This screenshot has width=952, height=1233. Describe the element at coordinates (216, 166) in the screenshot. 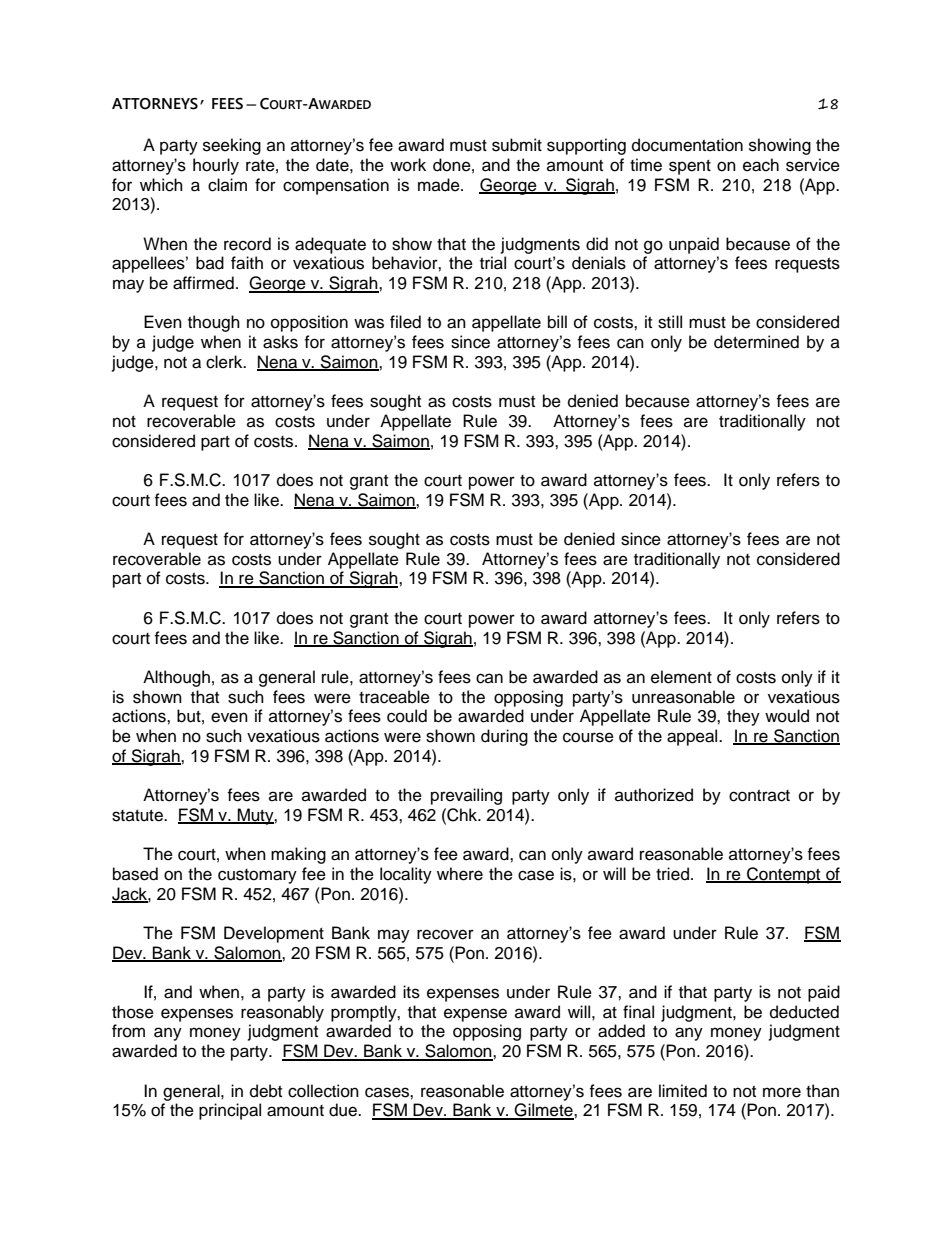

I see `hourly` at that location.
